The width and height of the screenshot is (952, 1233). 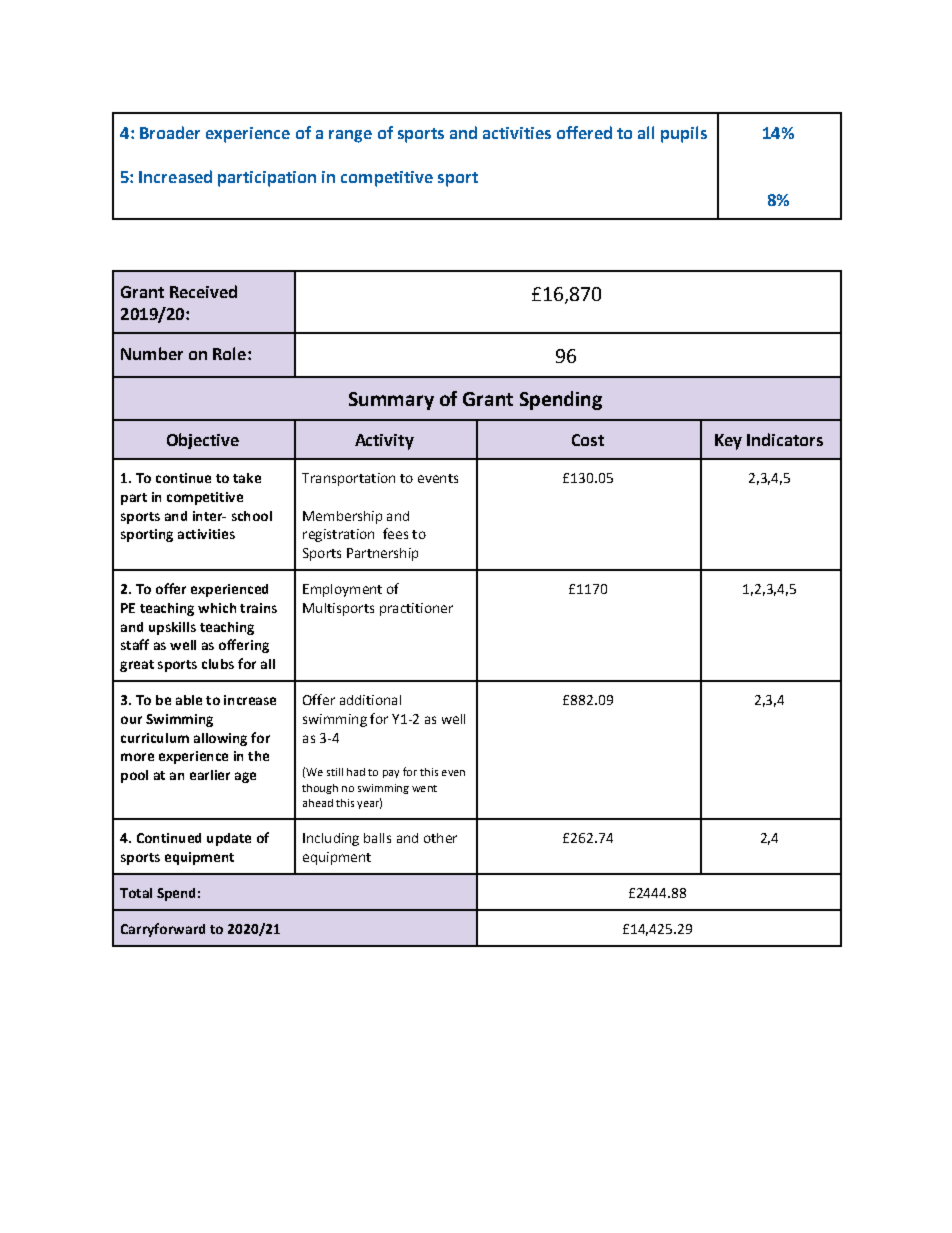 What do you see at coordinates (440, 838) in the screenshot?
I see `other` at bounding box center [440, 838].
